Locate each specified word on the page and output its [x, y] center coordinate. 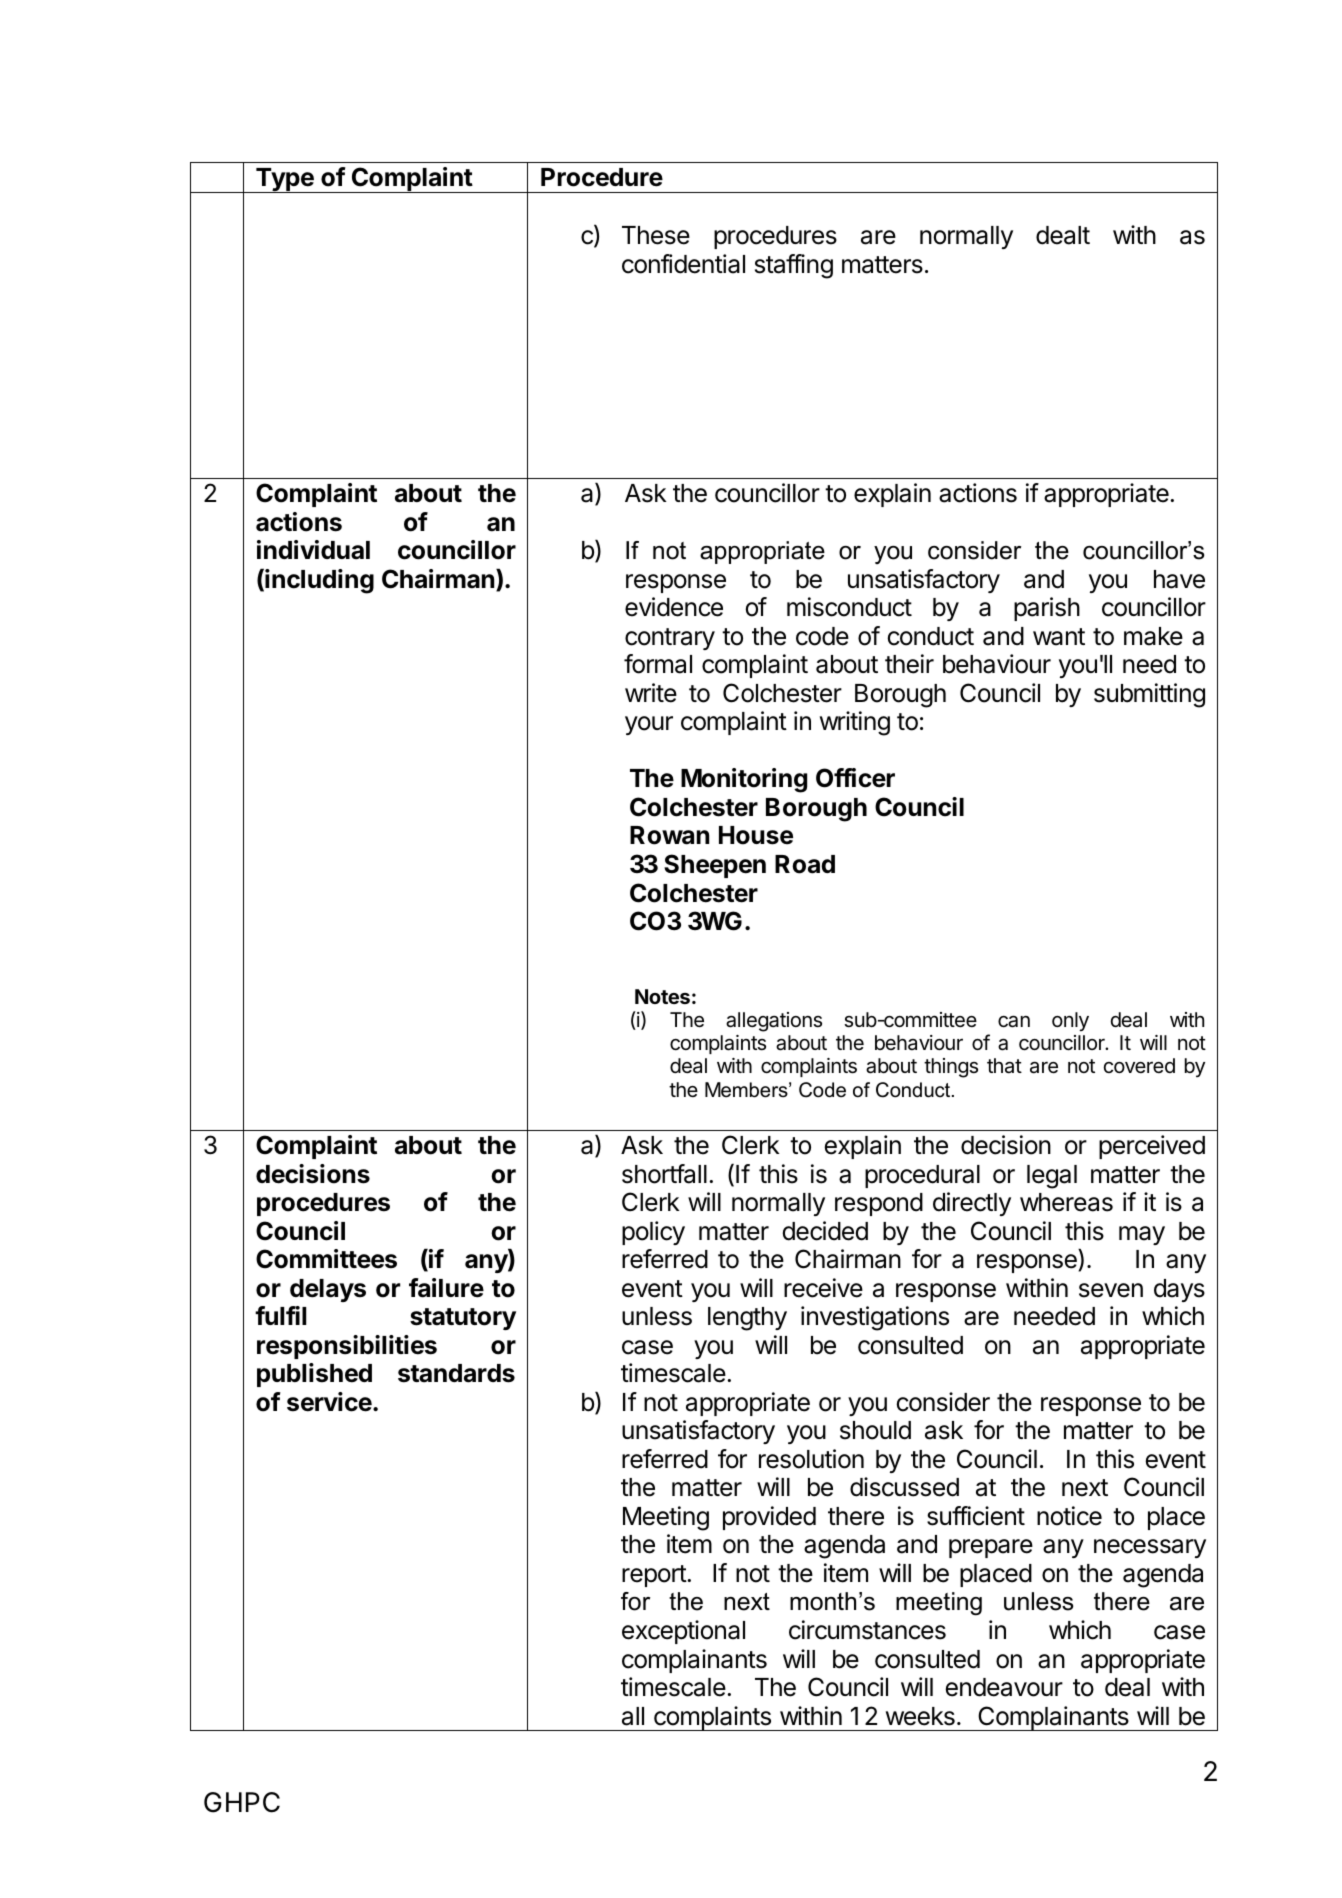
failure [446, 1288]
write [651, 693]
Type [285, 180]
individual [313, 550]
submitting [1149, 695]
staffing [794, 266]
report [655, 1576]
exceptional [683, 1632]
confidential [683, 264]
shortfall [664, 1174]
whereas [1066, 1202]
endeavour [1004, 1687]
